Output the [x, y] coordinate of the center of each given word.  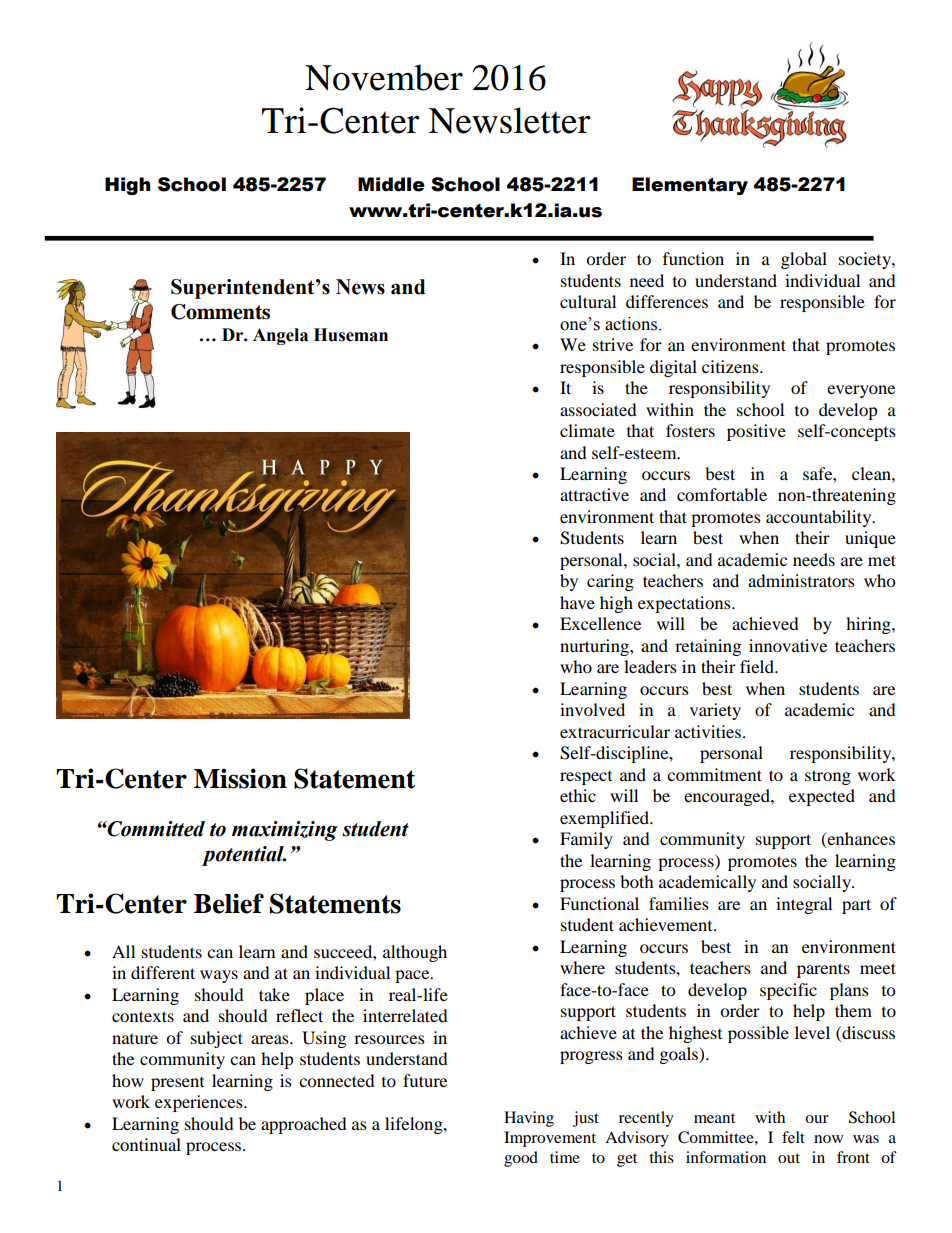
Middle [391, 184]
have [577, 602]
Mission [240, 778]
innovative [788, 645]
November [384, 77]
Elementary [690, 186]
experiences [200, 1103]
